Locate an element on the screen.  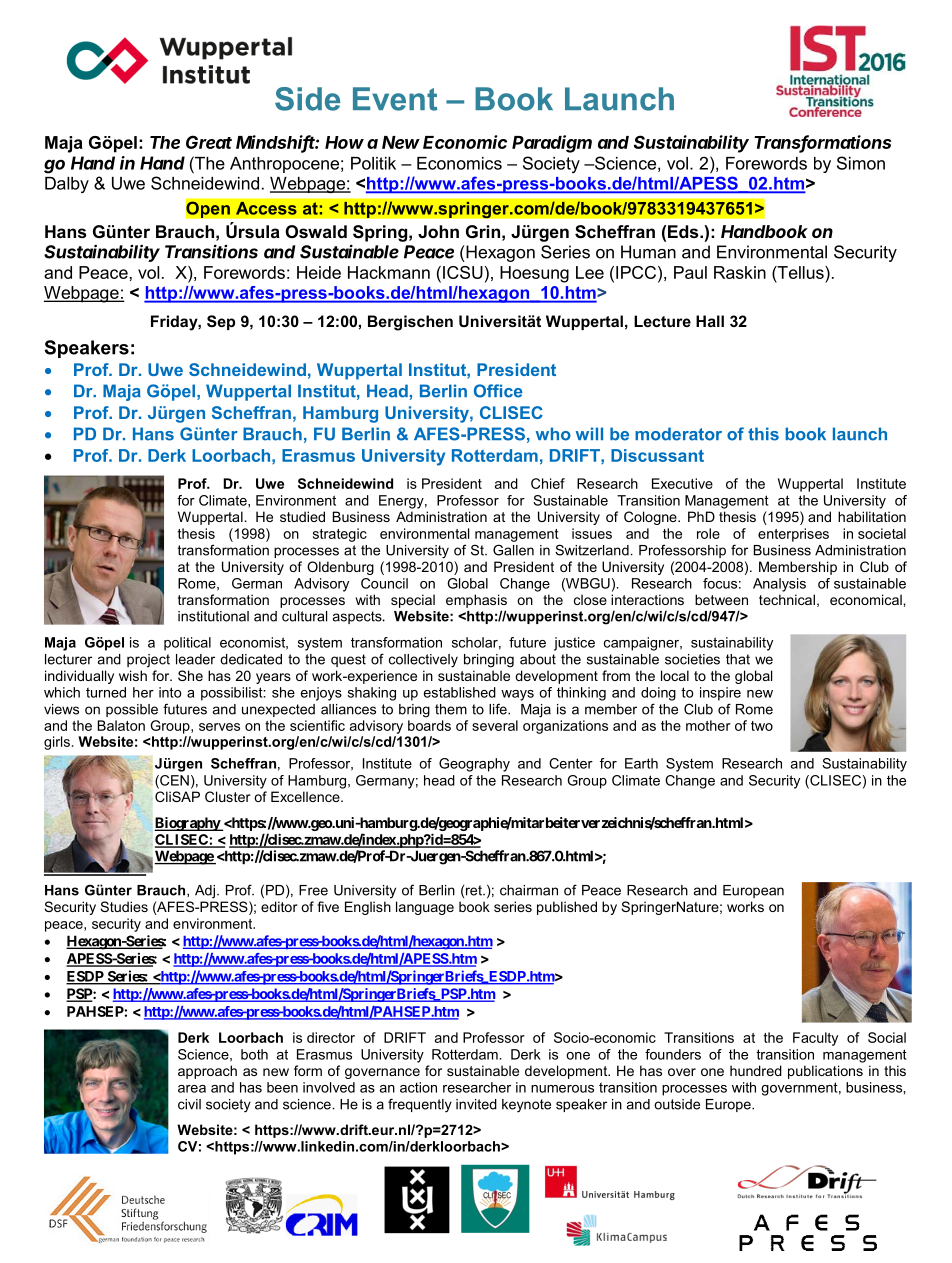
Simon is located at coordinates (861, 163).
